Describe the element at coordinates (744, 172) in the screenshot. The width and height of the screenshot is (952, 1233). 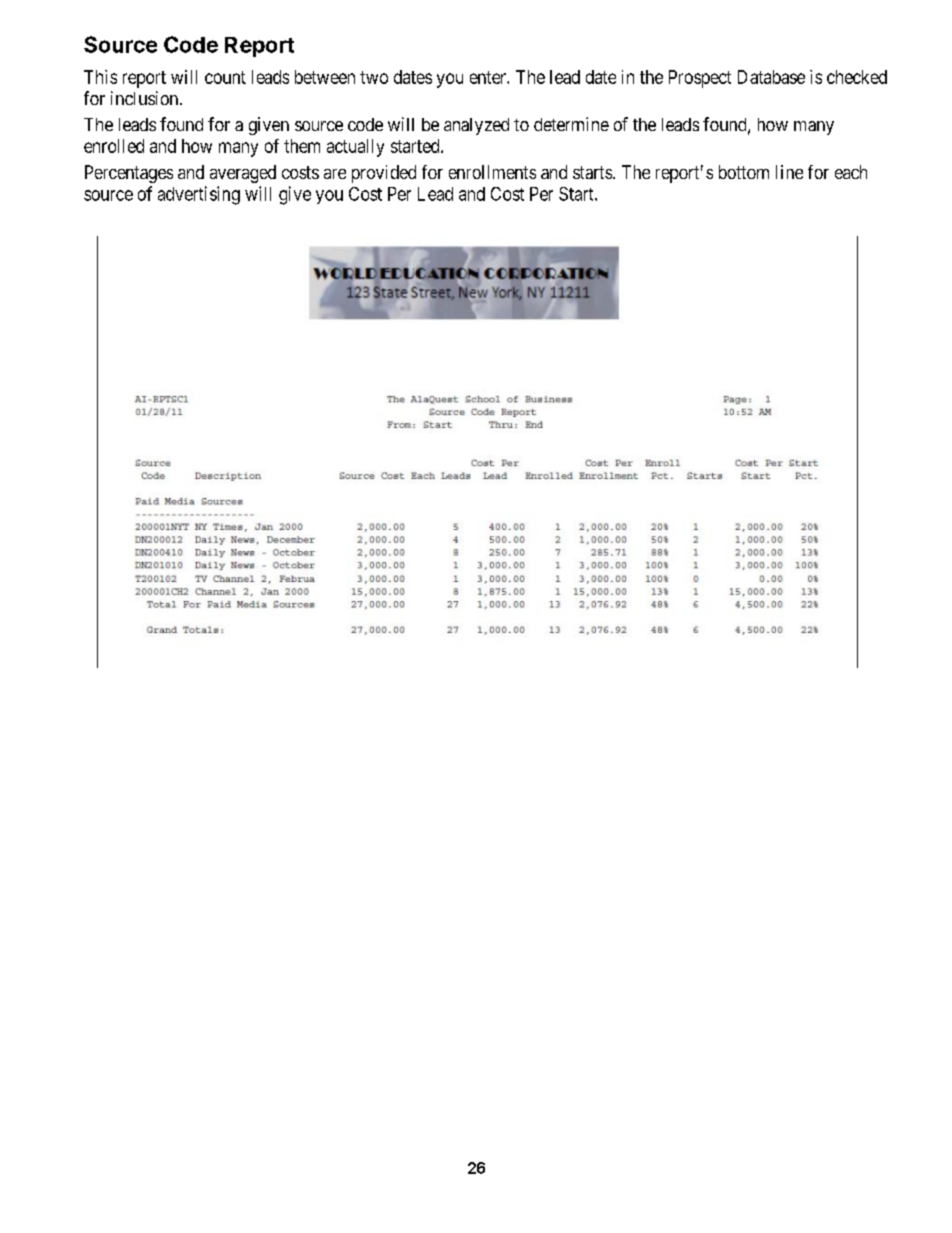
I see `bottom` at that location.
